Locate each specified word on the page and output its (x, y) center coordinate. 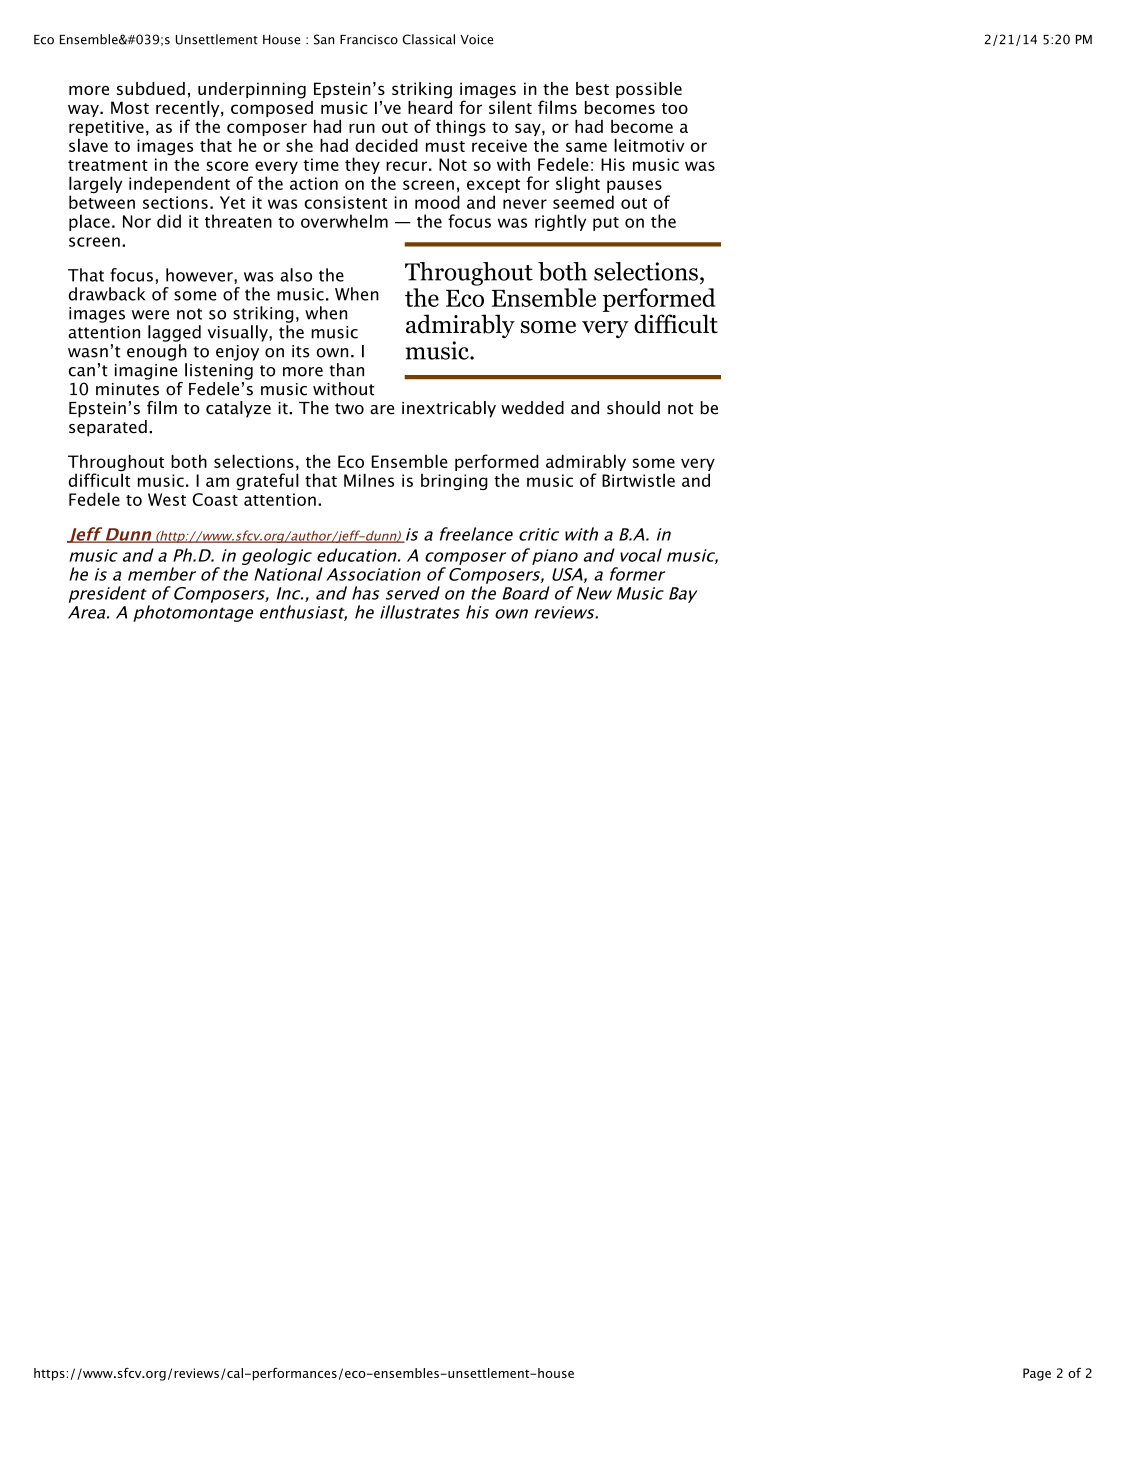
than (346, 370)
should (633, 408)
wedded (532, 408)
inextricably (449, 409)
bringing (454, 481)
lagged (174, 333)
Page (1037, 1374)
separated (108, 428)
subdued (151, 88)
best (592, 88)
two (349, 409)
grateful (267, 481)
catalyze (238, 409)
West (167, 499)
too (675, 108)
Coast (215, 499)
